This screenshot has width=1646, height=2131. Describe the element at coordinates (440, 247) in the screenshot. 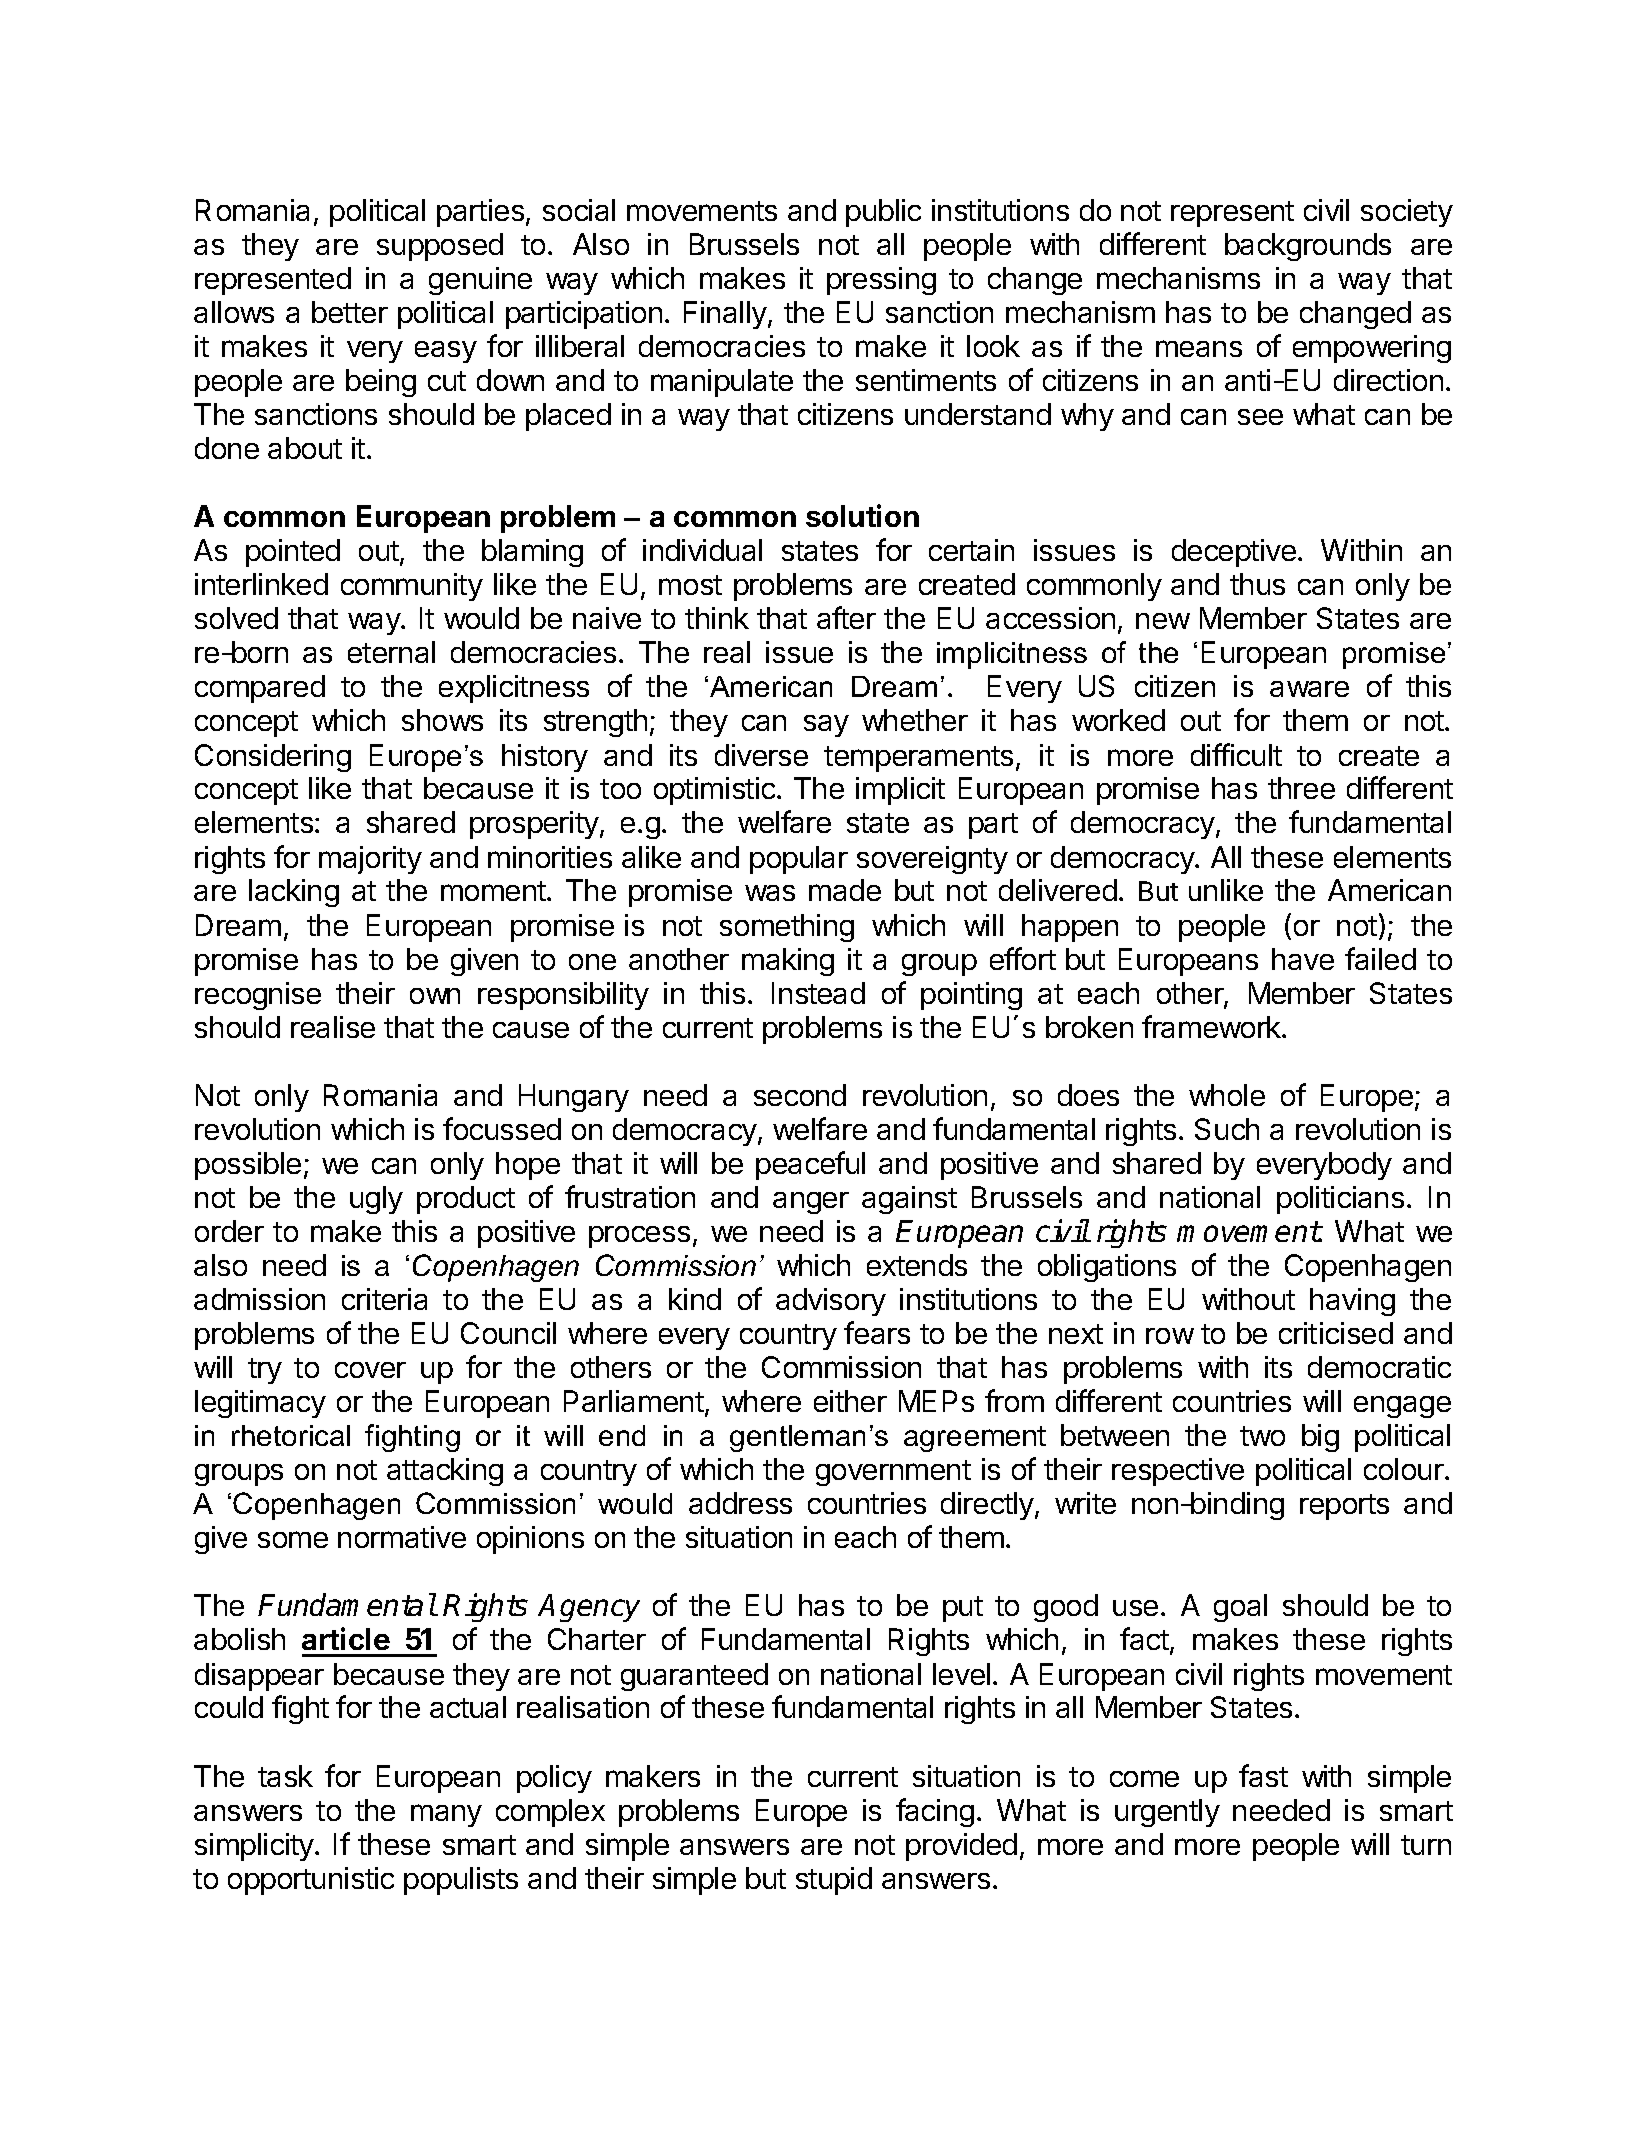

I see `supposed` at that location.
